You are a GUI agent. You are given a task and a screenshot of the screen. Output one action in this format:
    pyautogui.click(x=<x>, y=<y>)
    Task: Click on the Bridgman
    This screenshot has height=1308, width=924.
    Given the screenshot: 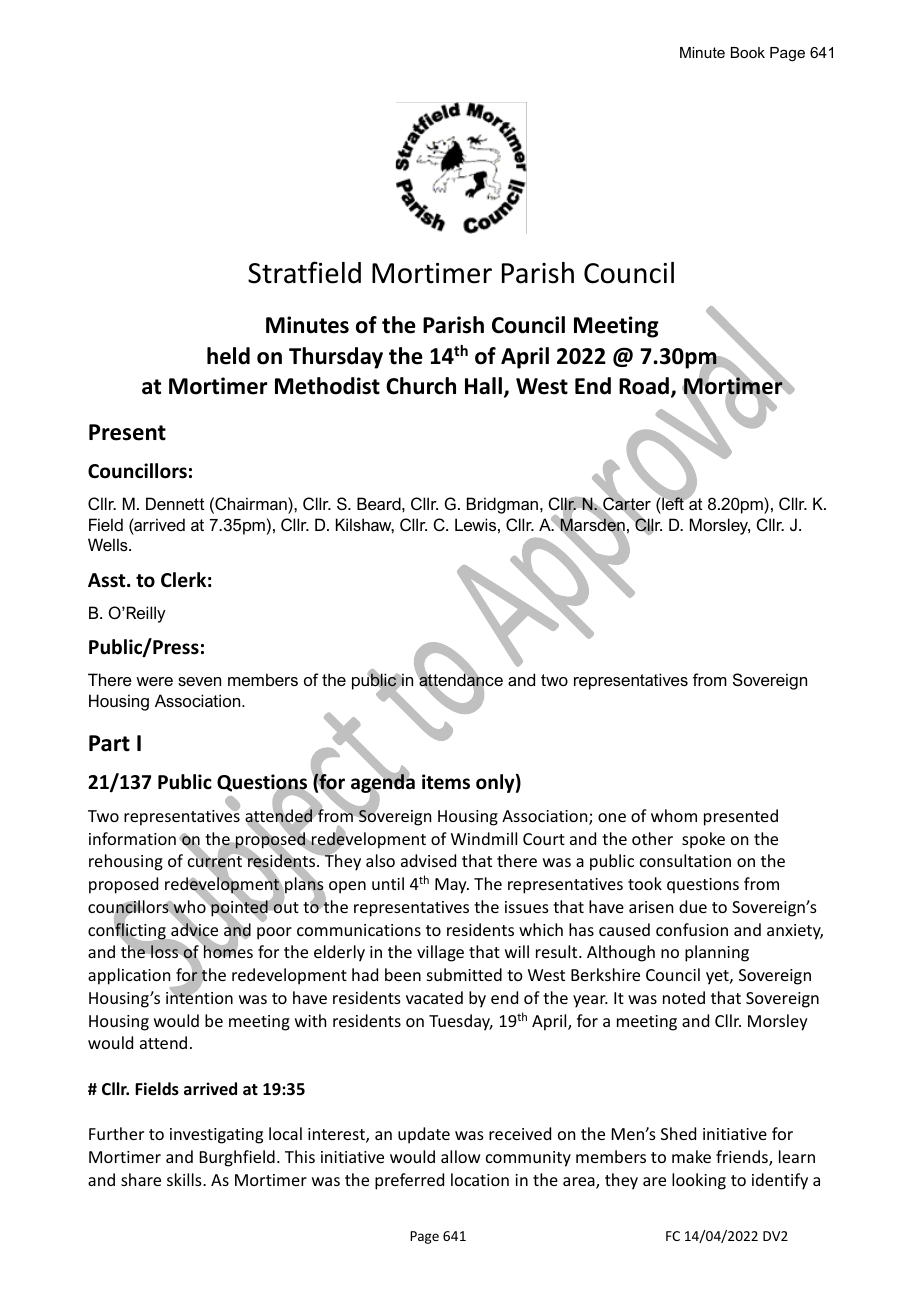 What is the action you would take?
    pyautogui.click(x=504, y=505)
